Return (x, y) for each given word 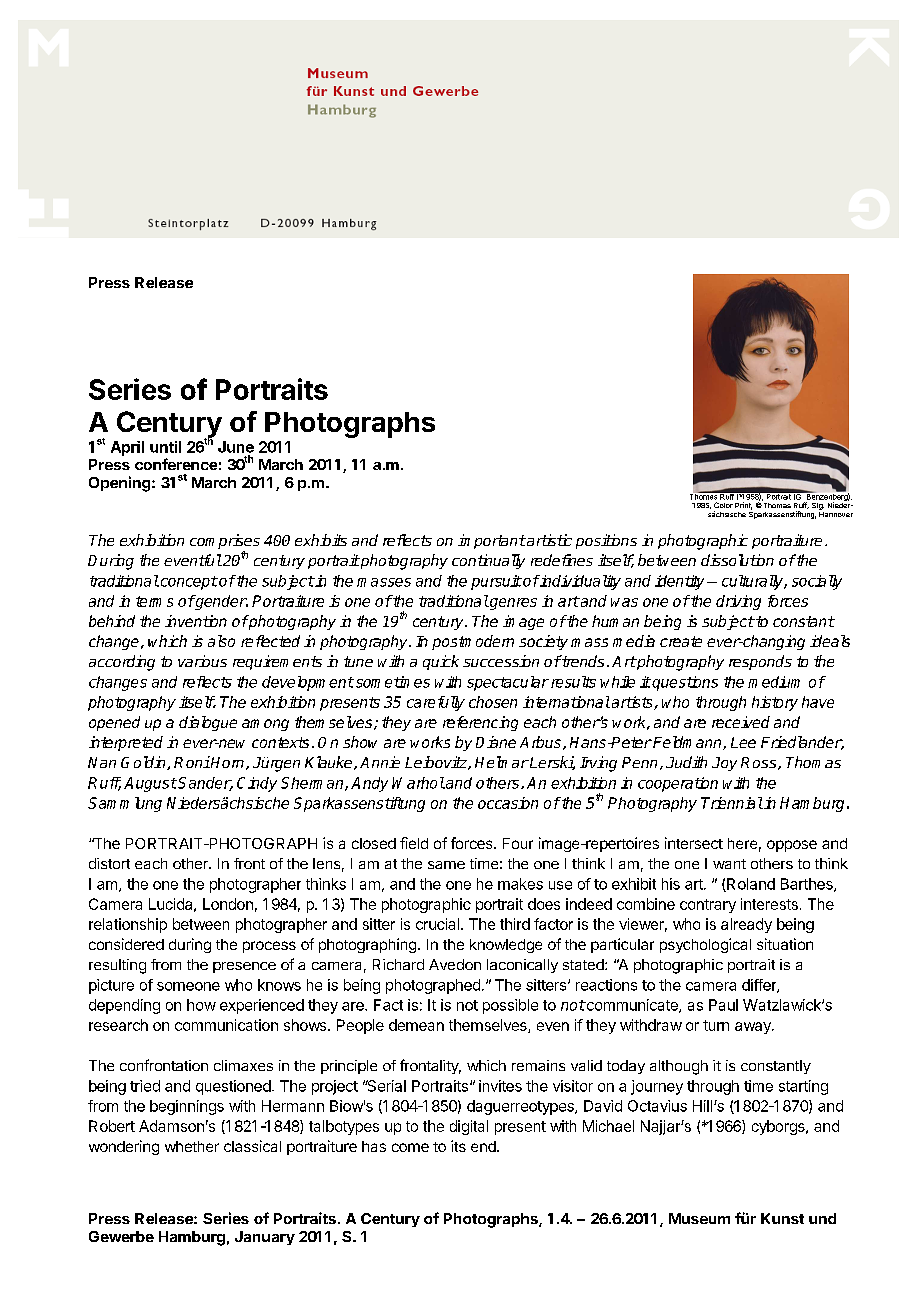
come (410, 1147)
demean (416, 1025)
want (729, 864)
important (492, 541)
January (265, 1238)
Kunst (782, 1218)
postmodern (473, 642)
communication (226, 1025)
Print (743, 506)
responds (760, 662)
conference (176, 464)
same (446, 865)
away (754, 1028)
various (202, 661)
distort (109, 863)
